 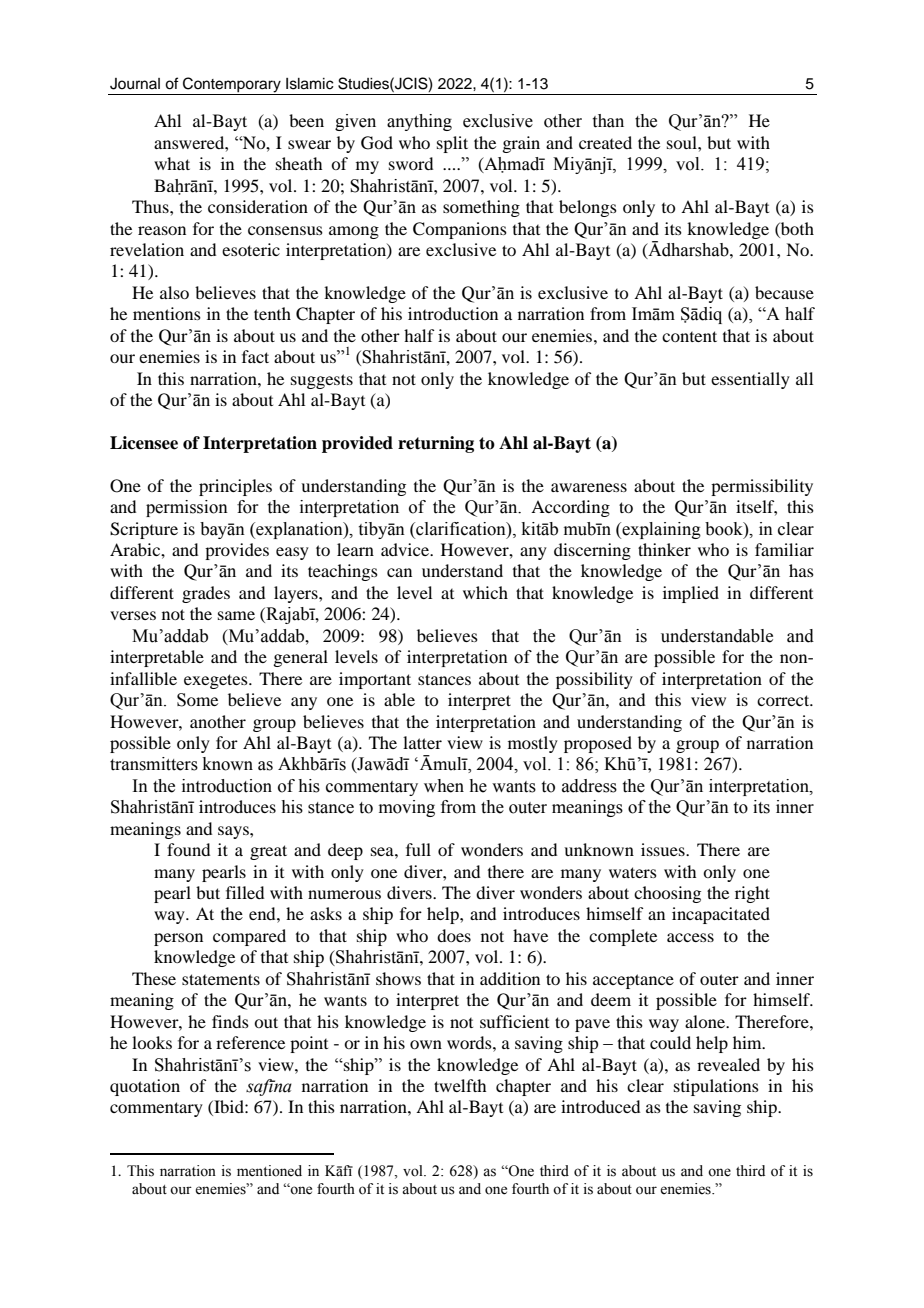 I want to click on right, so click(x=752, y=894).
